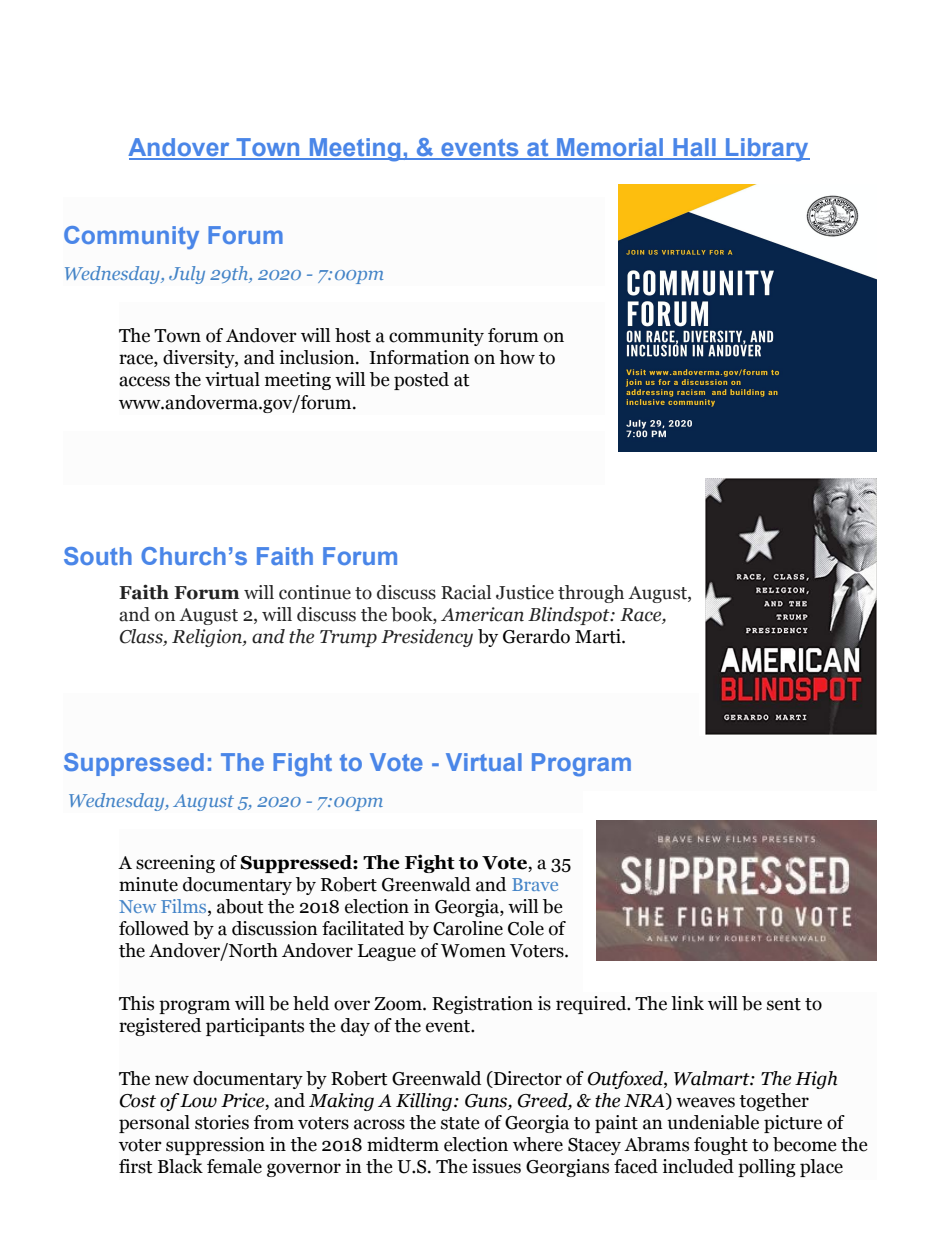 The width and height of the image is (952, 1233). Describe the element at coordinates (721, 1146) in the image. I see `fought` at that location.
